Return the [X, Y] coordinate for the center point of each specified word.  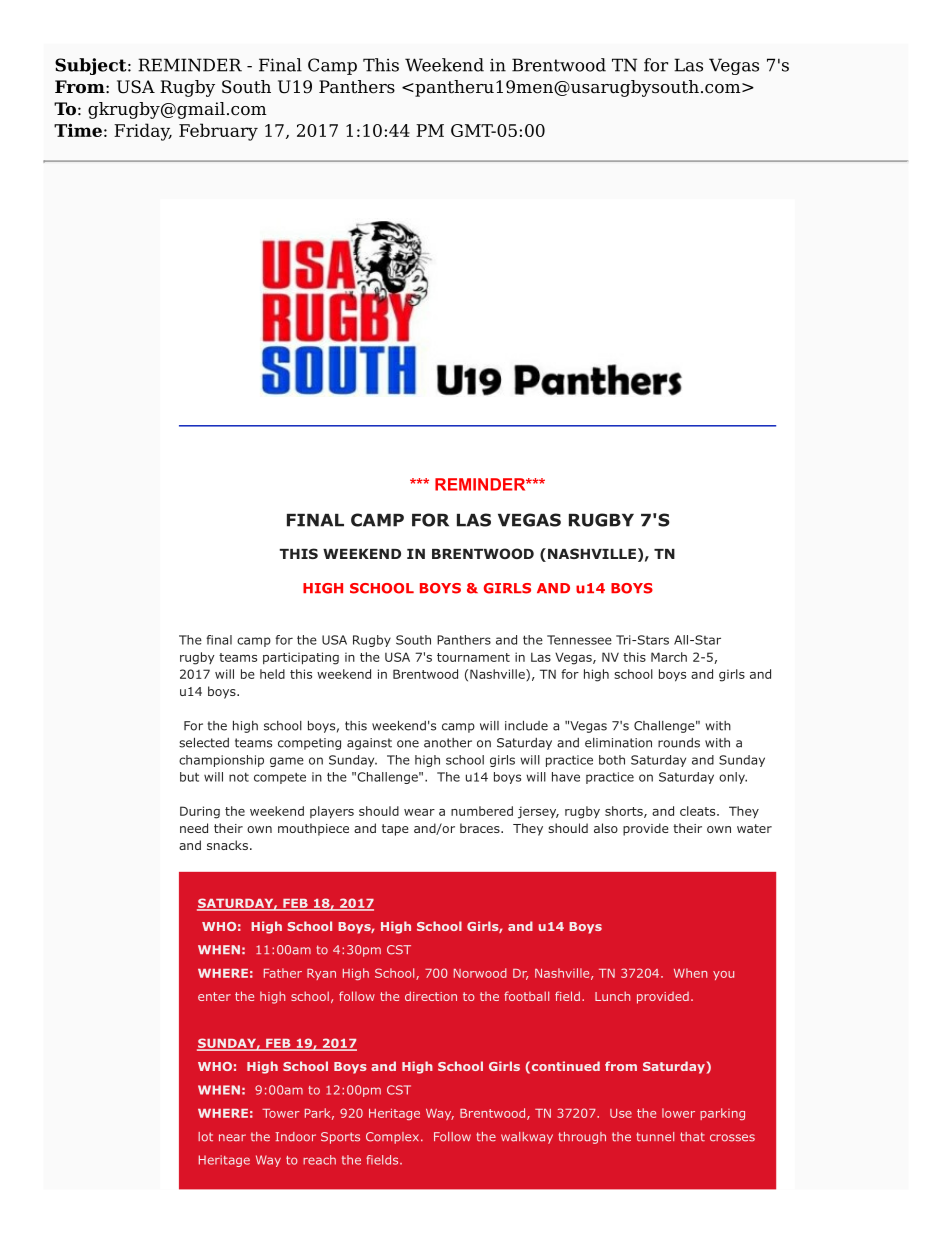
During [200, 812]
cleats [699, 811]
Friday [143, 132]
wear [419, 812]
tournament [473, 657]
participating [301, 658]
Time [78, 130]
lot [205, 1137]
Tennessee [579, 640]
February [218, 132]
